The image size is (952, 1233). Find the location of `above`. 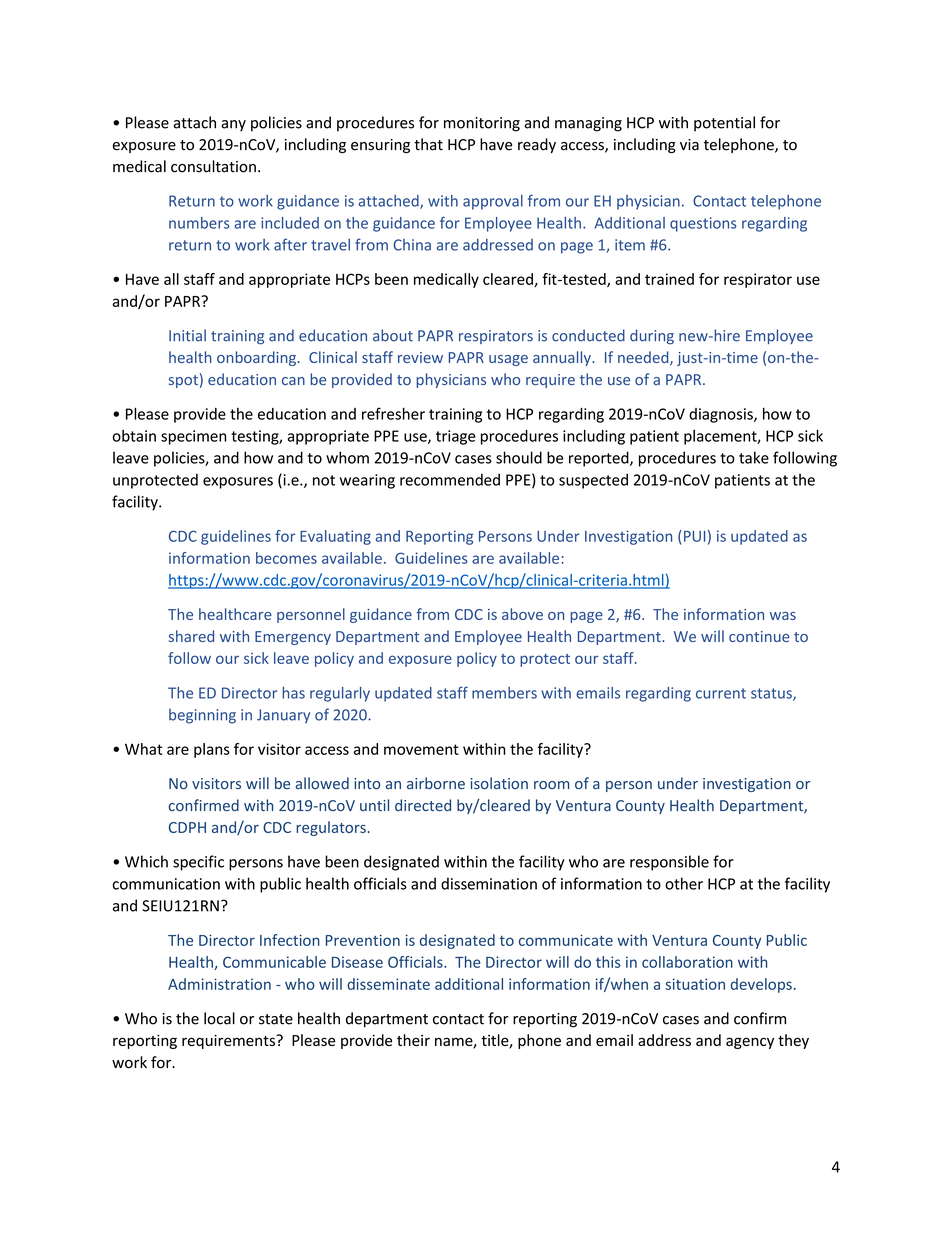

above is located at coordinates (522, 614).
